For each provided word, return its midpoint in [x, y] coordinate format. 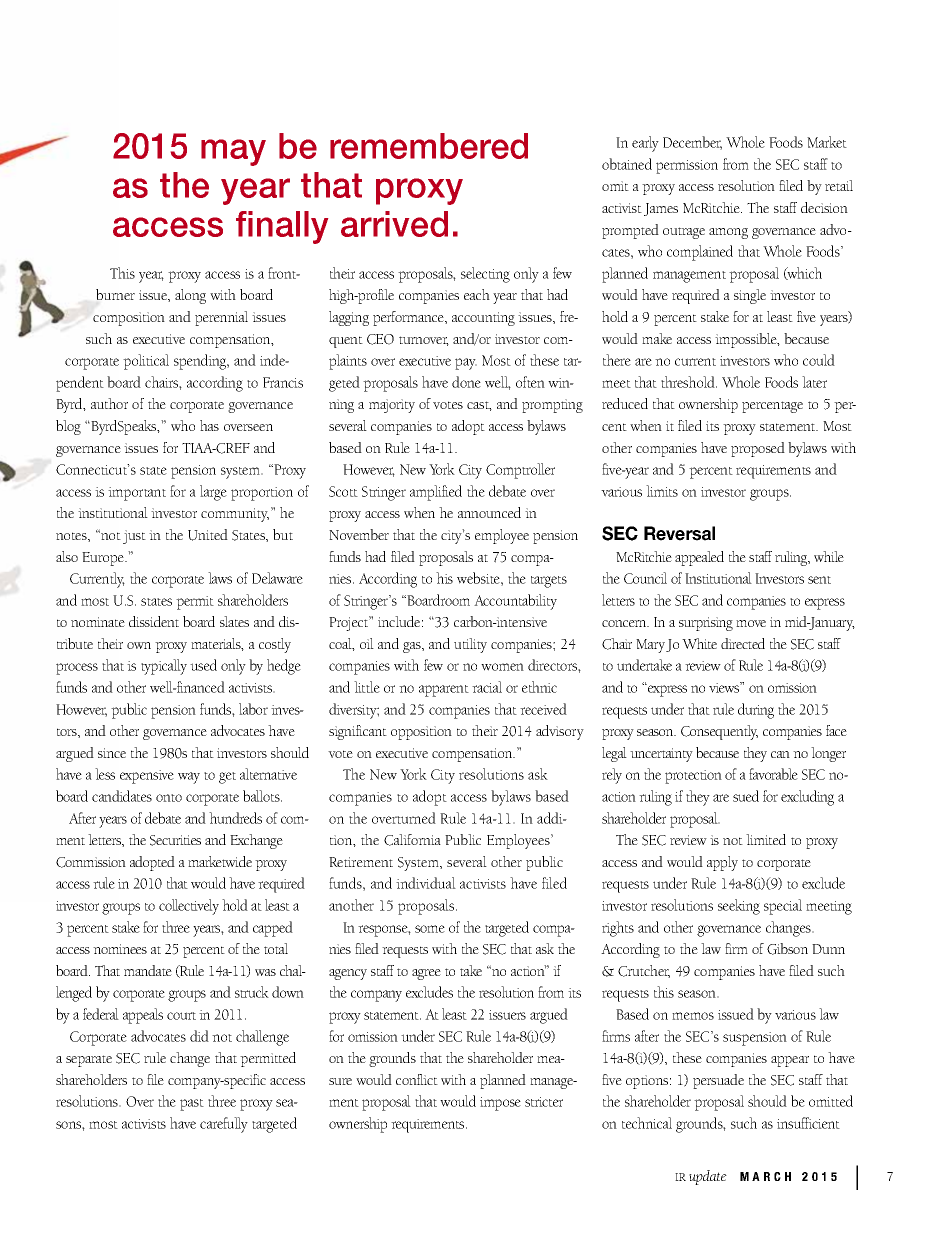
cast [479, 406]
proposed [758, 449]
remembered [429, 146]
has [209, 425]
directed [743, 643]
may [233, 152]
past [192, 1105]
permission [687, 167]
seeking [739, 907]
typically [164, 667]
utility [470, 645]
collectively [189, 907]
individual [426, 883]
